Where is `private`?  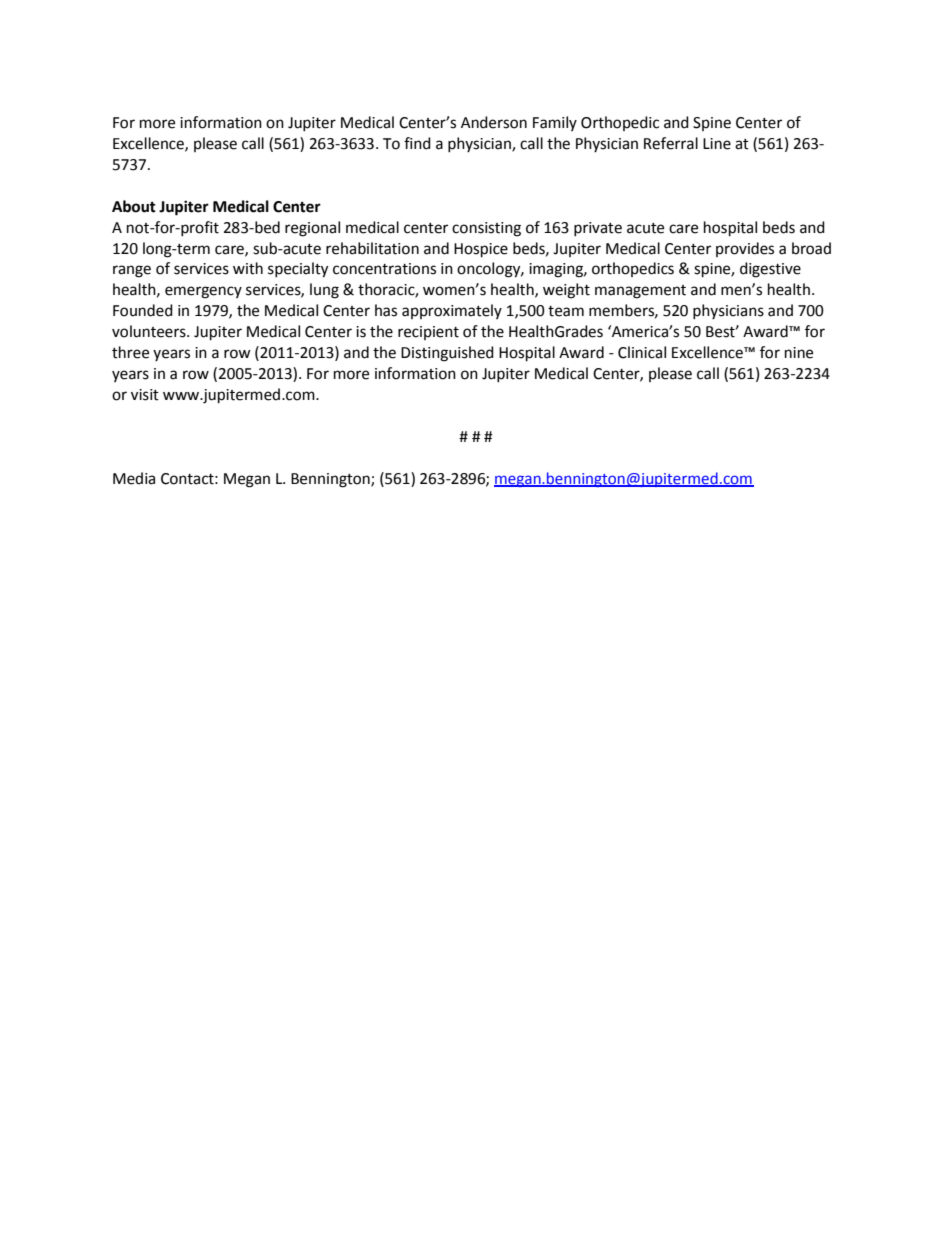
private is located at coordinates (598, 229).
